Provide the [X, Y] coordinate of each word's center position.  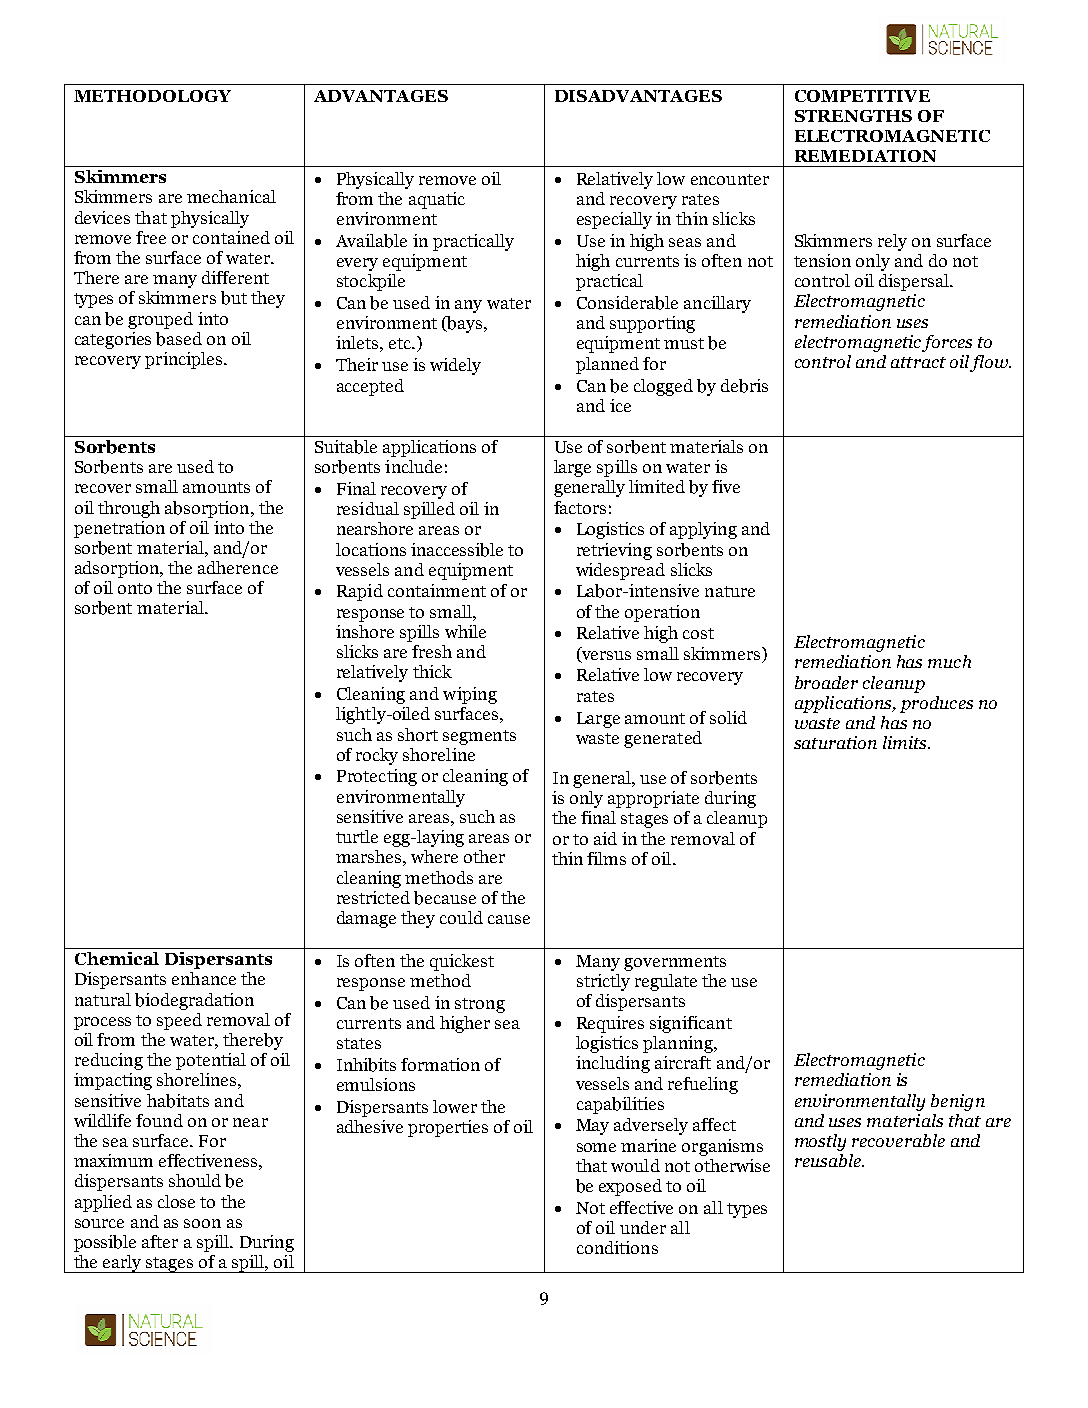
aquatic [437, 200]
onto [135, 588]
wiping [470, 695]
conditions [617, 1247]
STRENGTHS [853, 116]
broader [826, 682]
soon [202, 1223]
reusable [829, 1160]
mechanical [231, 196]
